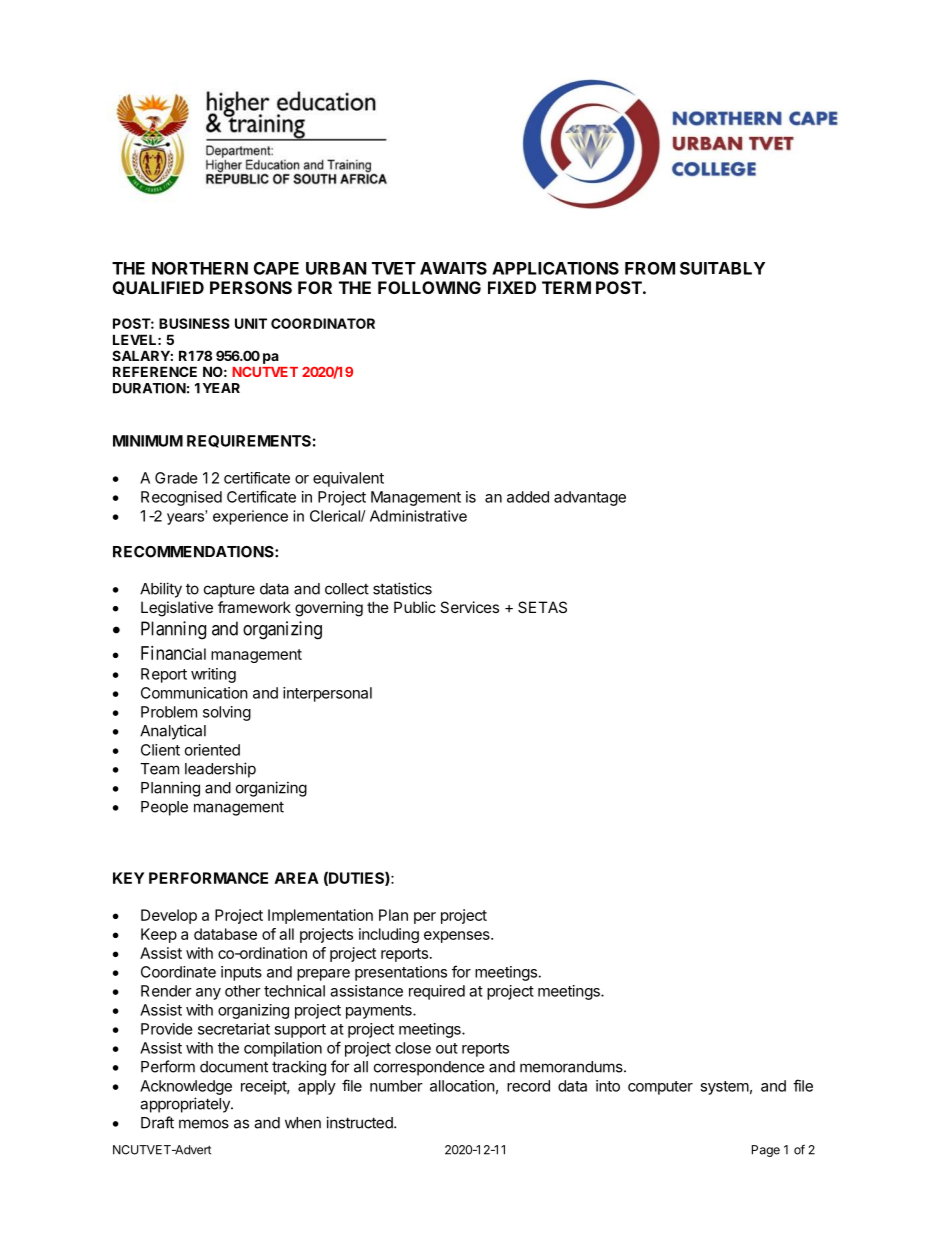 This page has height=1233, width=952. What do you see at coordinates (327, 694) in the page?
I see `interpersonal` at bounding box center [327, 694].
